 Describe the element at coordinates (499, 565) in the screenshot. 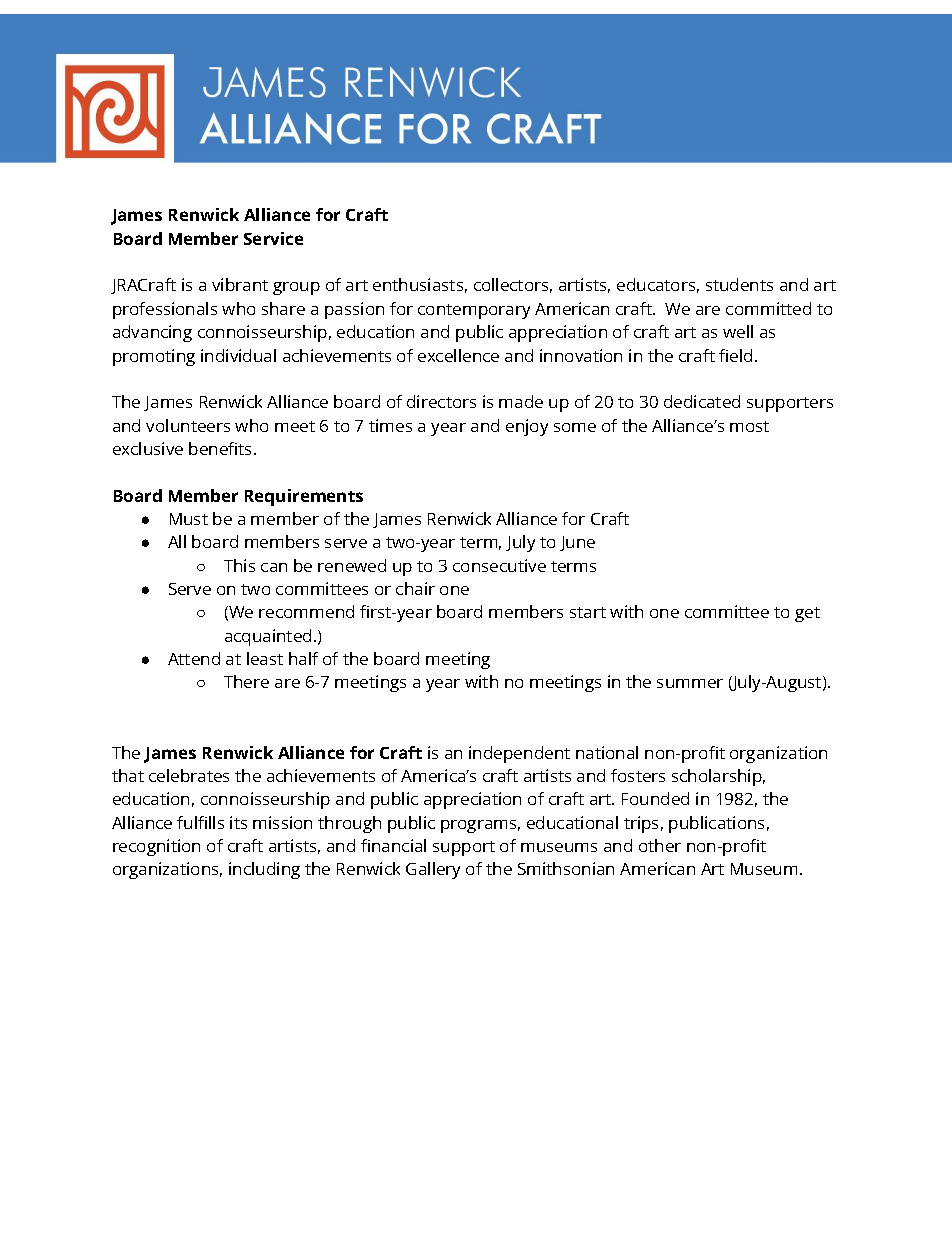

I see `consecutive` at that location.
